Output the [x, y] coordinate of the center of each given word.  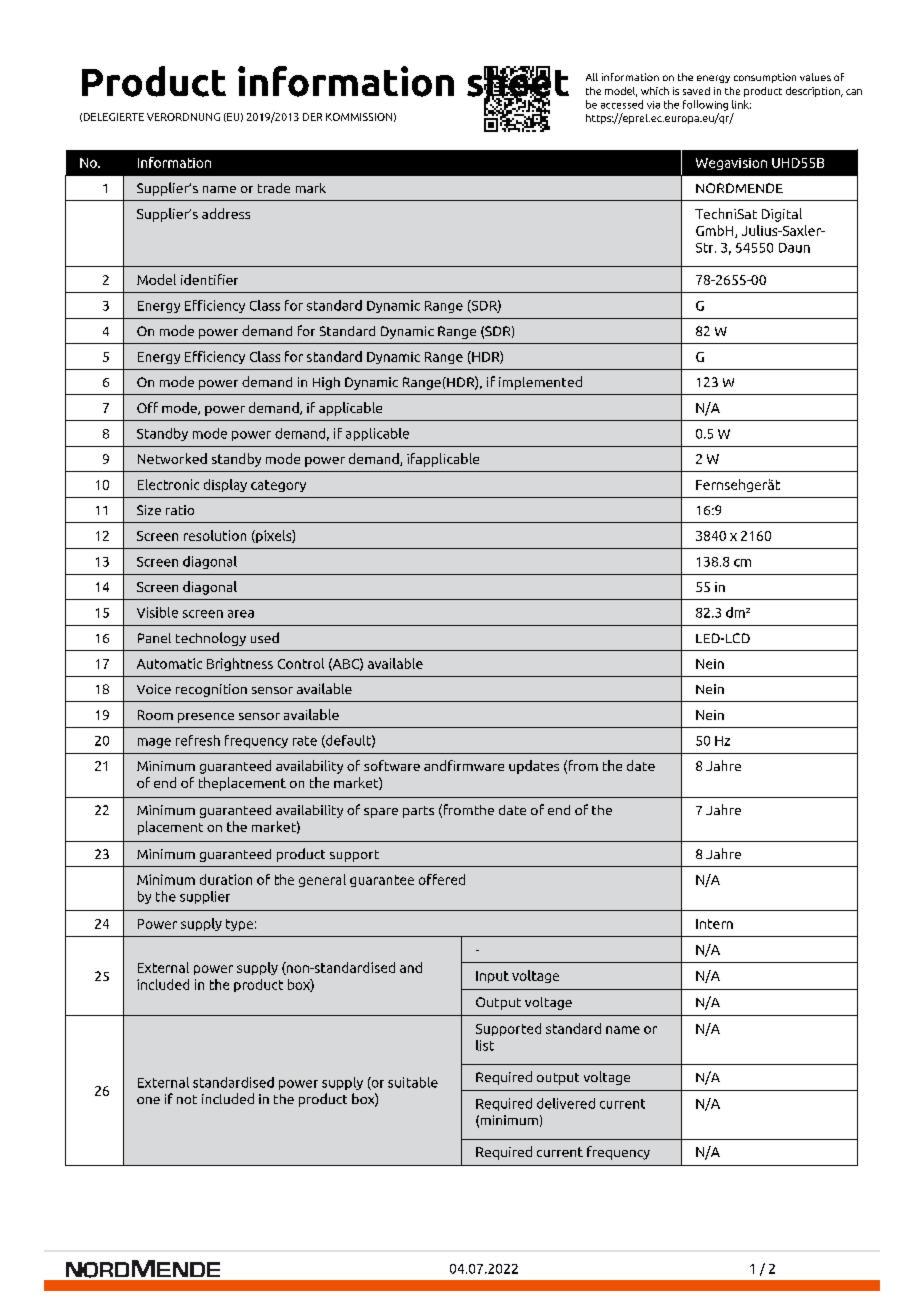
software [392, 765]
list [485, 1045]
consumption [765, 78]
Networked [172, 458]
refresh [198, 740]
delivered [566, 1103]
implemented [540, 383]
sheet [518, 82]
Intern [714, 924]
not [187, 1099]
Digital [782, 215]
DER [312, 117]
